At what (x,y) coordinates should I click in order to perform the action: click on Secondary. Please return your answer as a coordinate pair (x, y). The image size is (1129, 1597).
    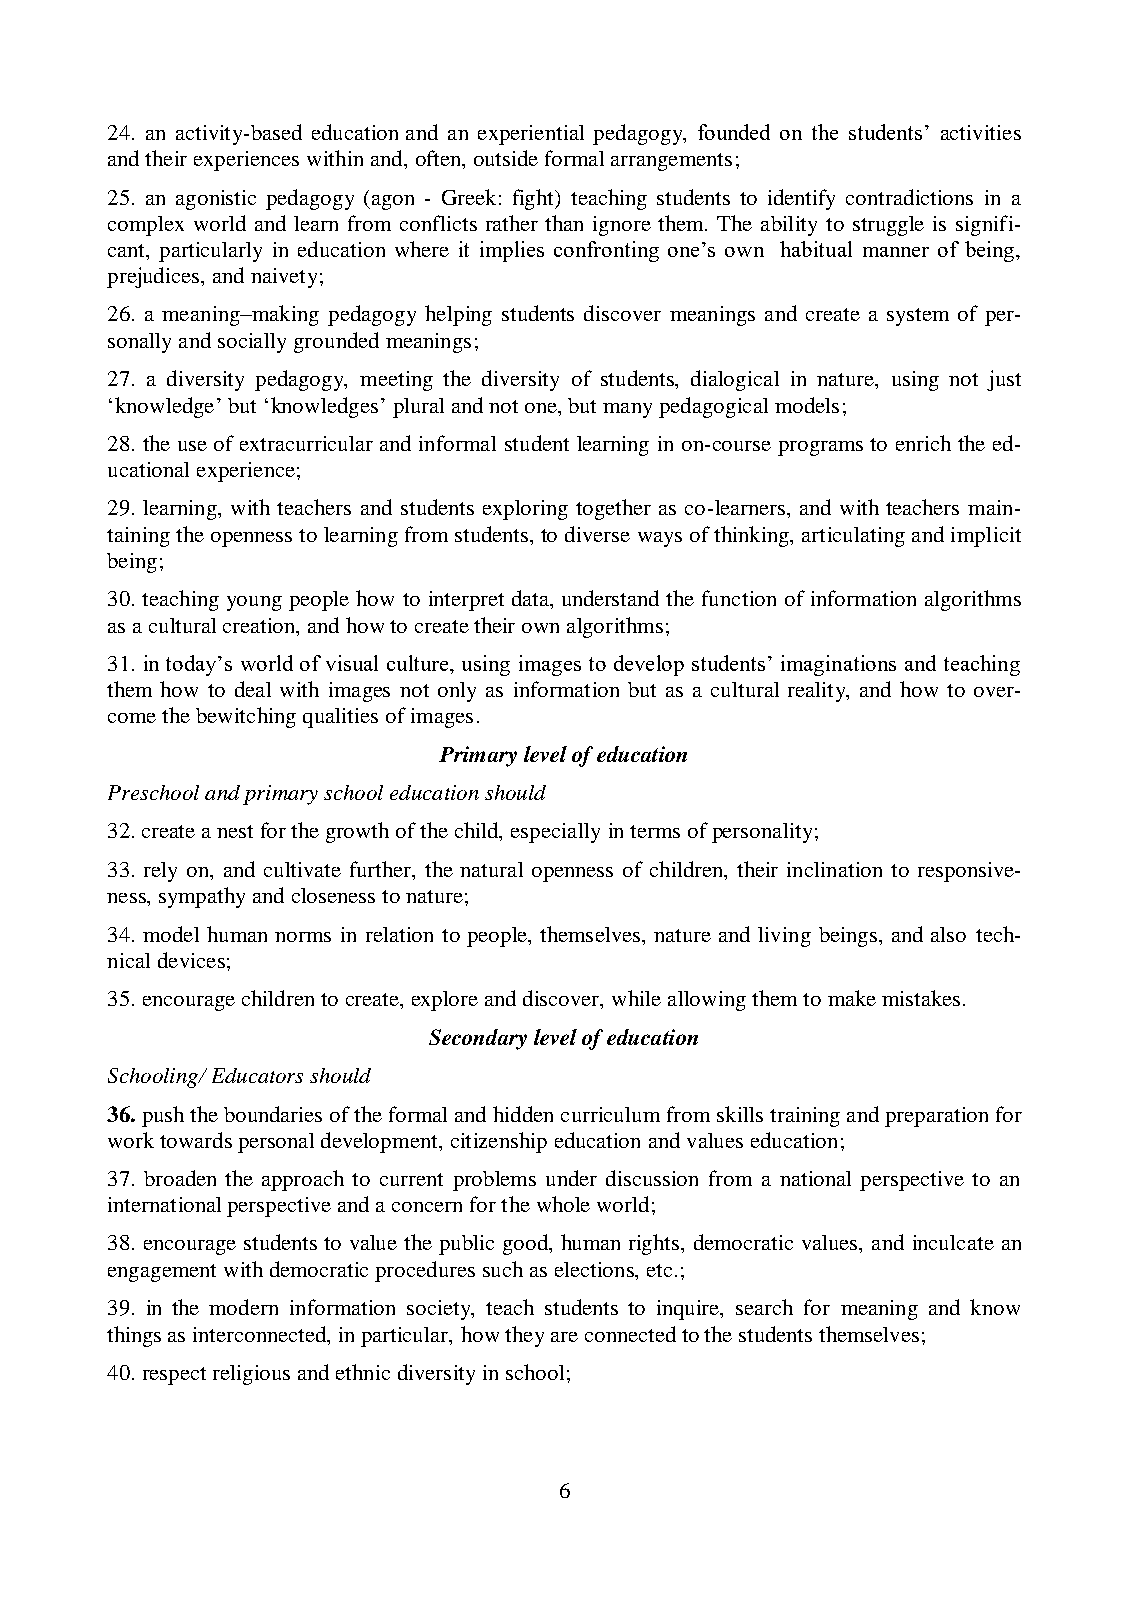
    Looking at the image, I should click on (478, 1039).
